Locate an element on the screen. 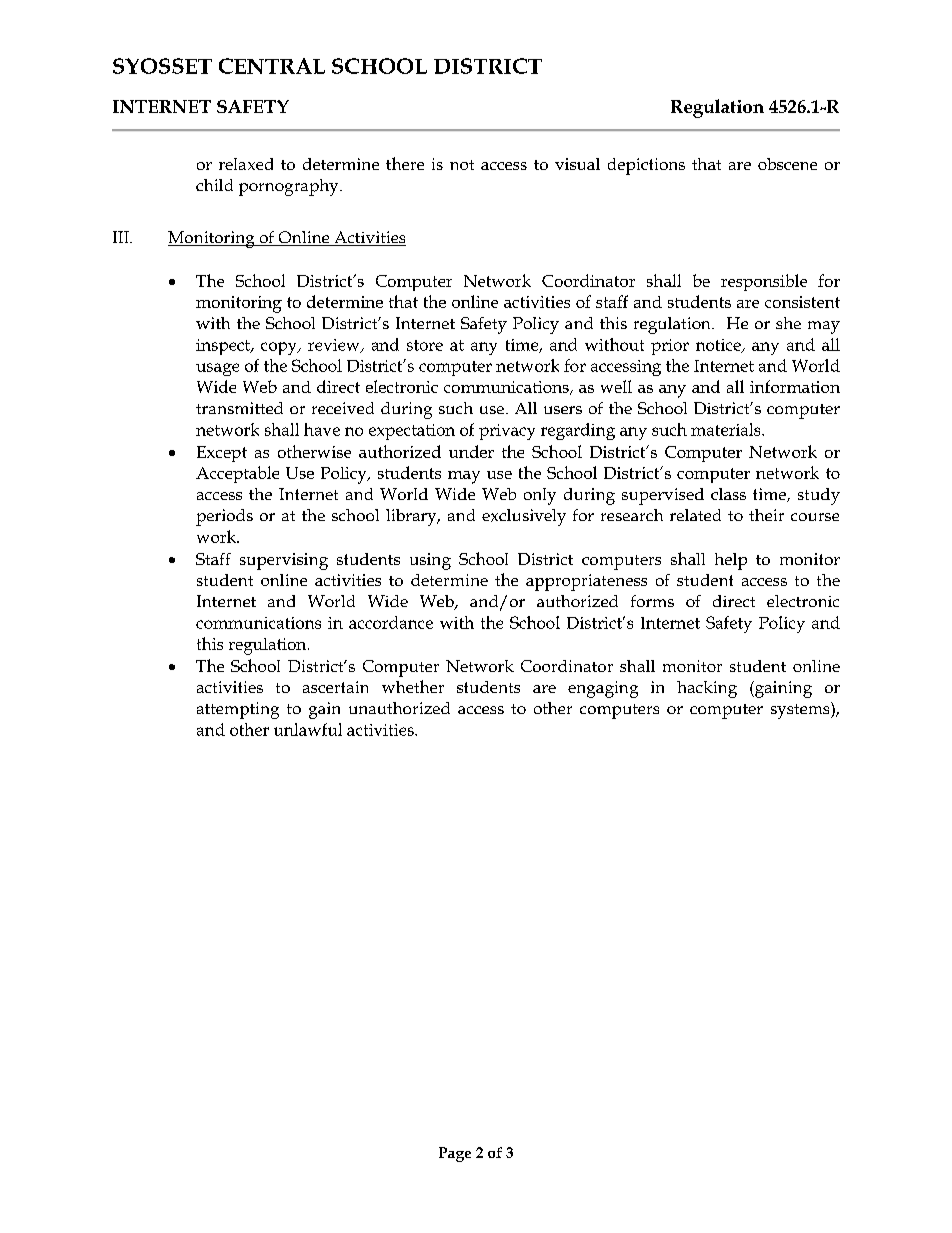 The image size is (952, 1233). using is located at coordinates (430, 561).
